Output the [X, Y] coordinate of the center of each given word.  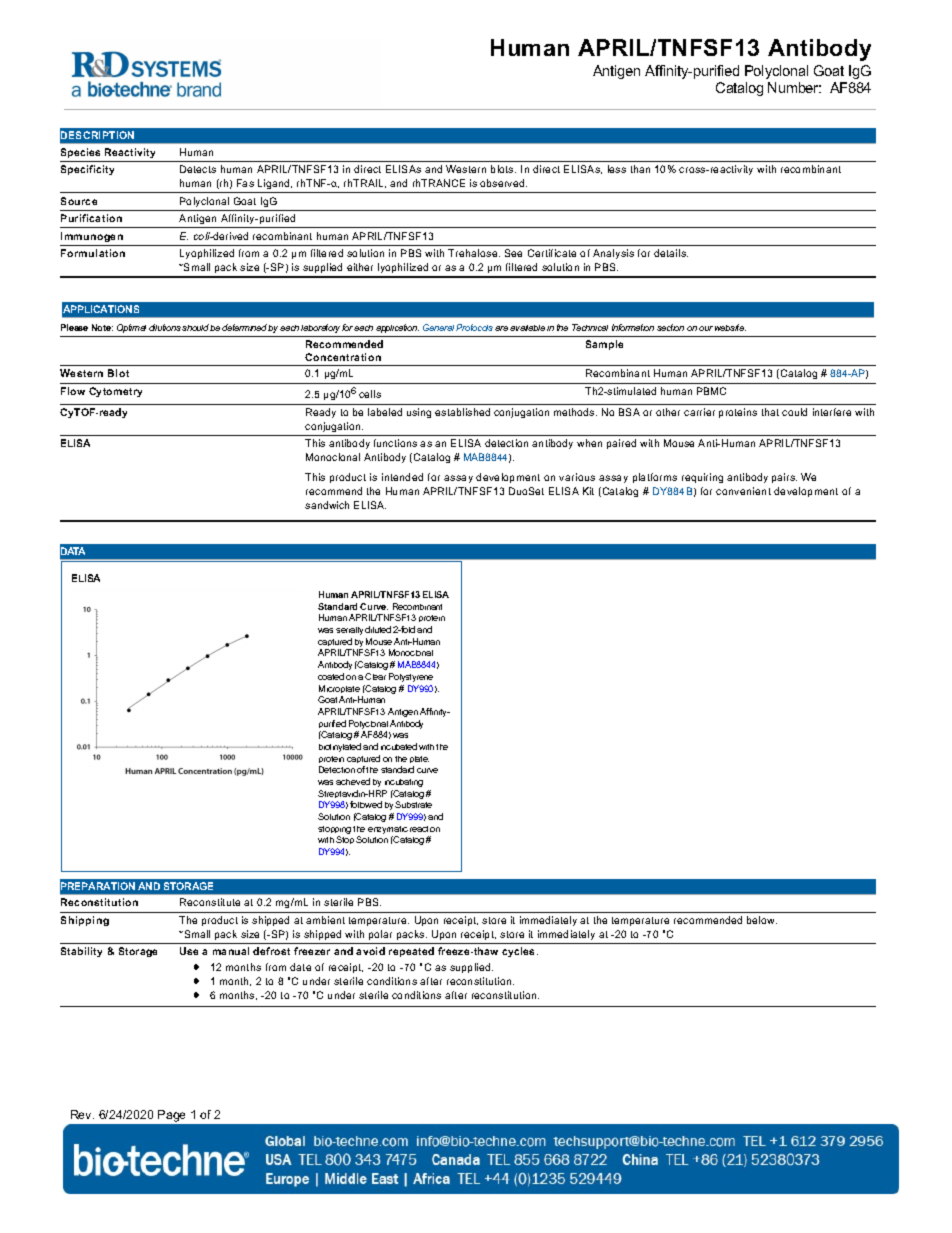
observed [503, 183]
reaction [425, 829]
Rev [82, 1114]
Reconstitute [210, 902]
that [770, 412]
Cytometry [115, 392]
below [762, 920]
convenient [743, 491]
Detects [198, 169]
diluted [378, 629]
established [462, 412]
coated [331, 676]
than [640, 169]
